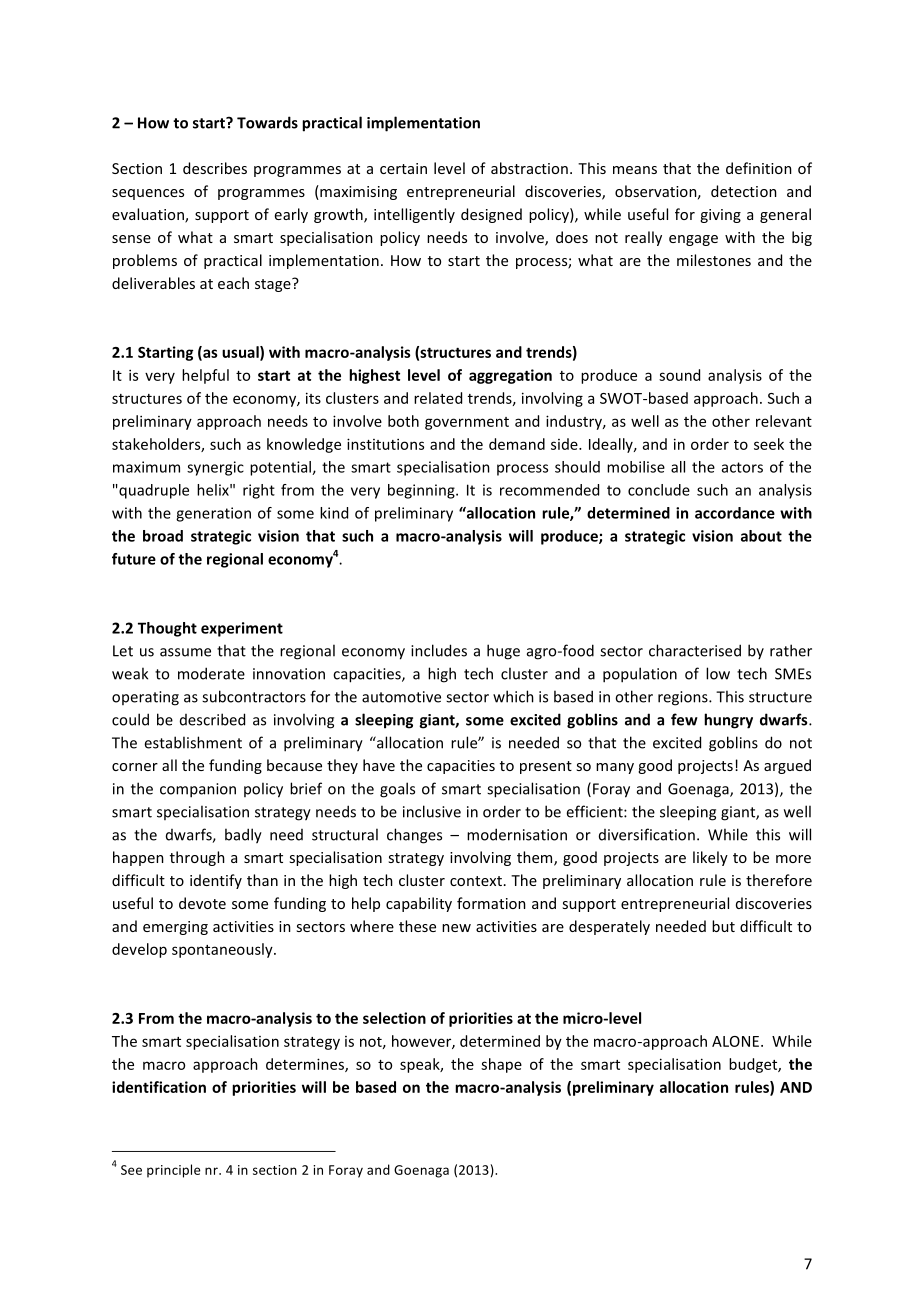 Image resolution: width=924 pixels, height=1309 pixels. I want to click on maximum, so click(146, 467).
